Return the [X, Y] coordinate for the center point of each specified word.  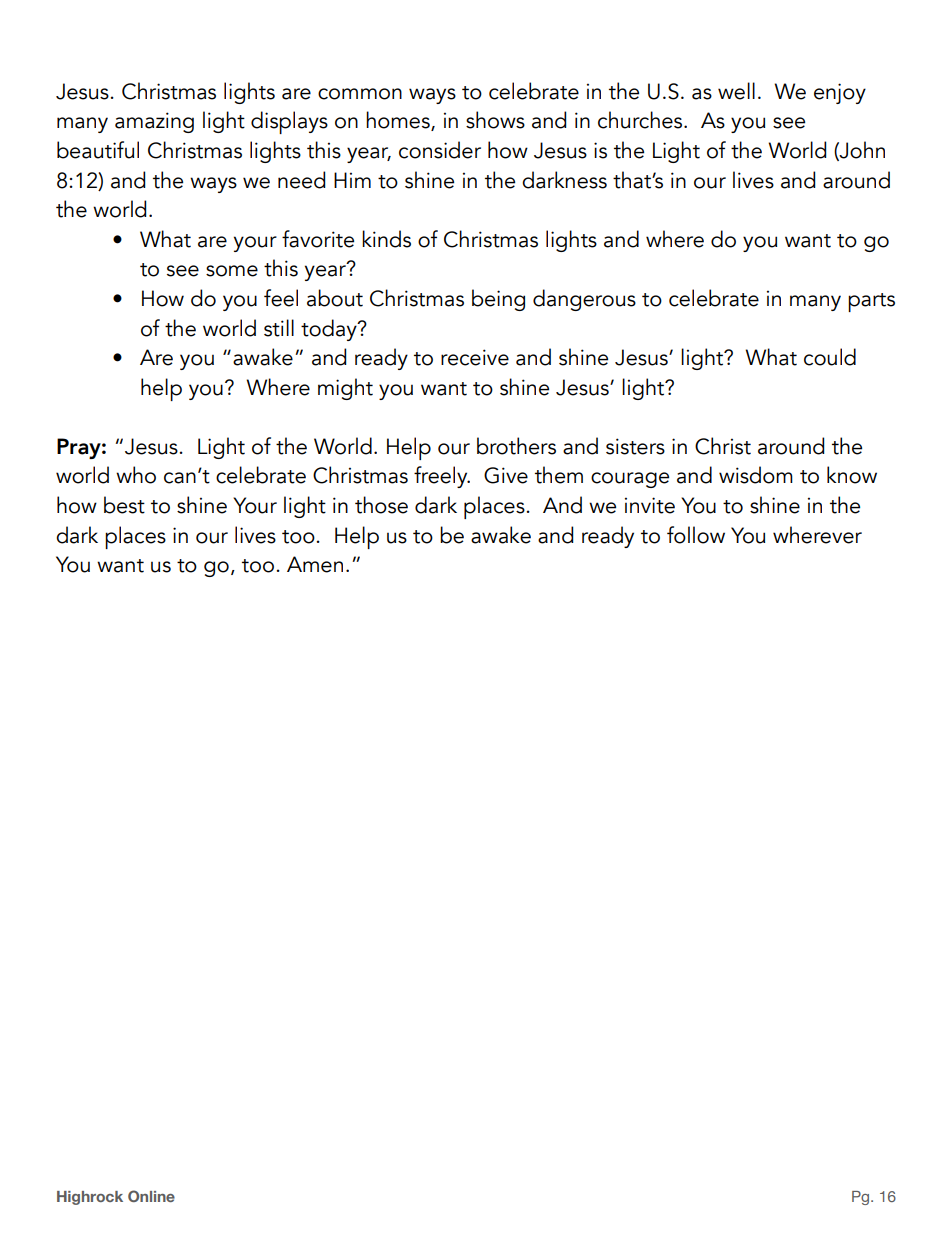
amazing [154, 122]
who [136, 475]
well [736, 91]
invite [650, 505]
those [381, 505]
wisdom [756, 475]
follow [696, 535]
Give [506, 475]
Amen [315, 564]
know [852, 475]
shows [495, 120]
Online [151, 1196]
